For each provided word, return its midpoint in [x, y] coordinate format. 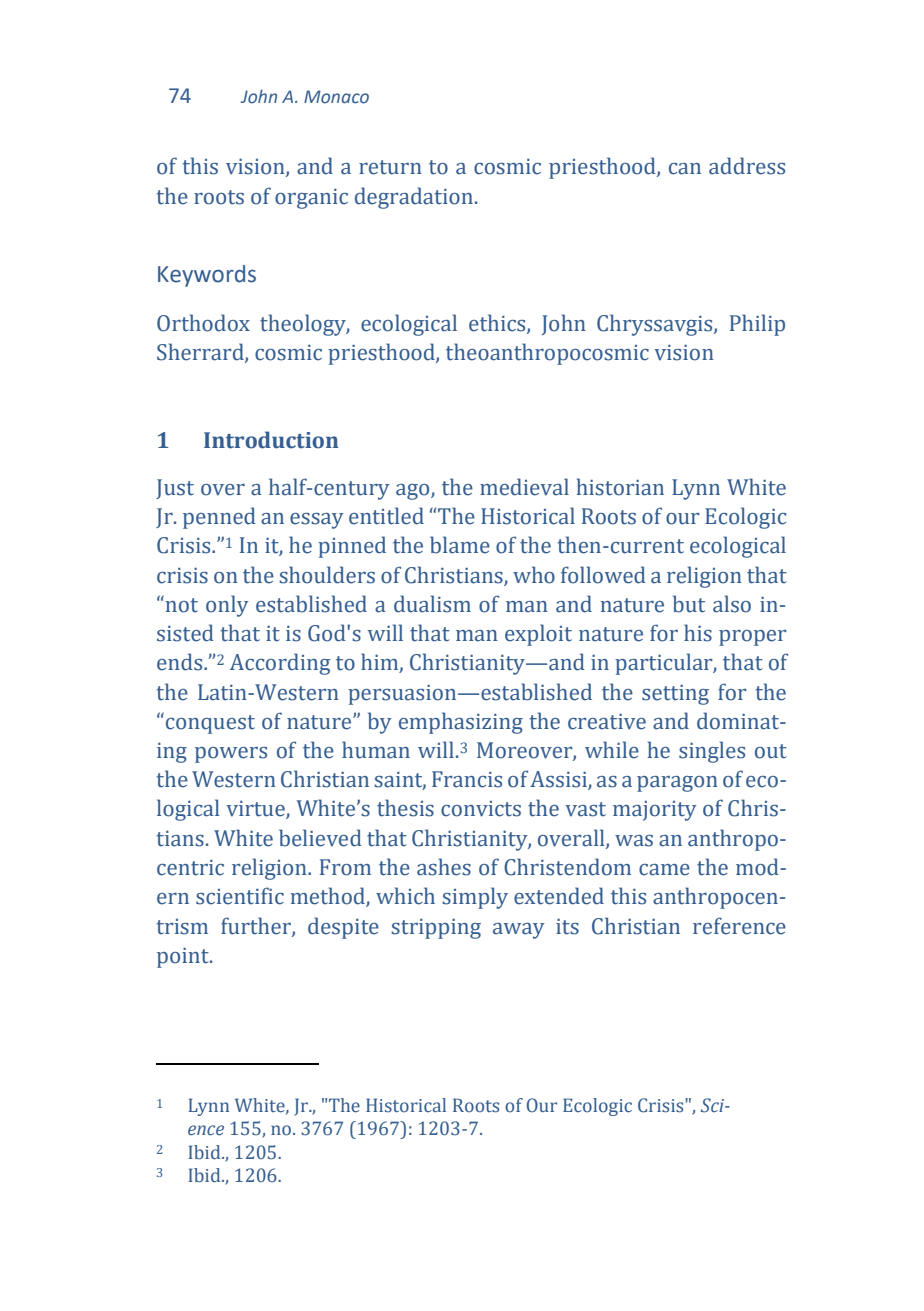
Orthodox [203, 323]
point [184, 958]
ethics [498, 324]
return [390, 167]
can [685, 169]
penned [219, 518]
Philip [757, 325]
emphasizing [461, 723]
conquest [210, 724]
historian [620, 487]
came [664, 870]
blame [460, 545]
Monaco [336, 97]
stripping [436, 929]
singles [712, 752]
